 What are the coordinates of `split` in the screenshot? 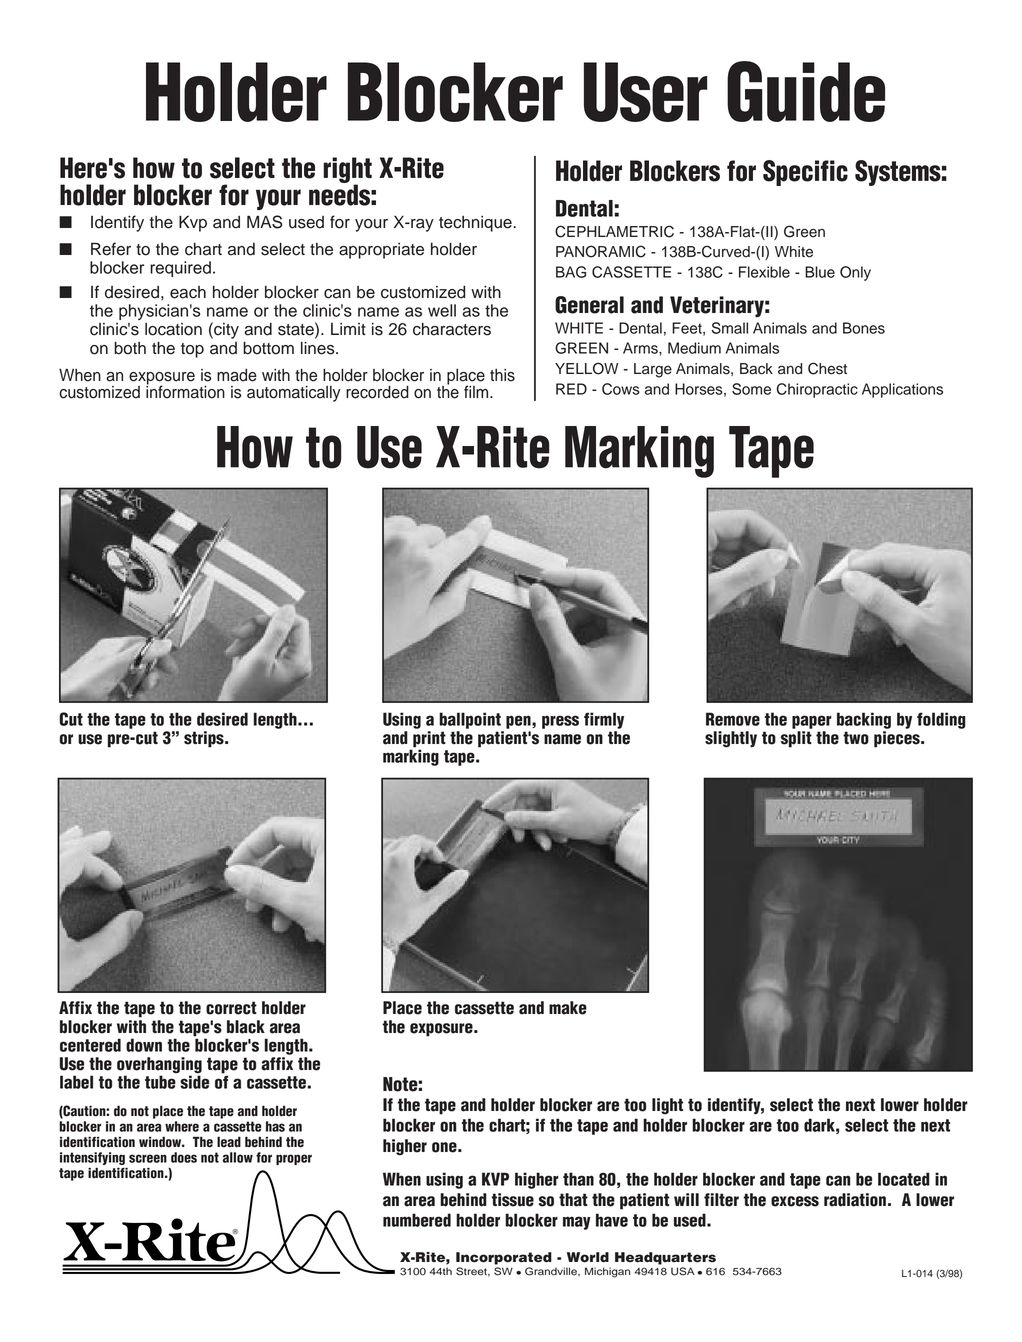 It's located at (796, 739).
